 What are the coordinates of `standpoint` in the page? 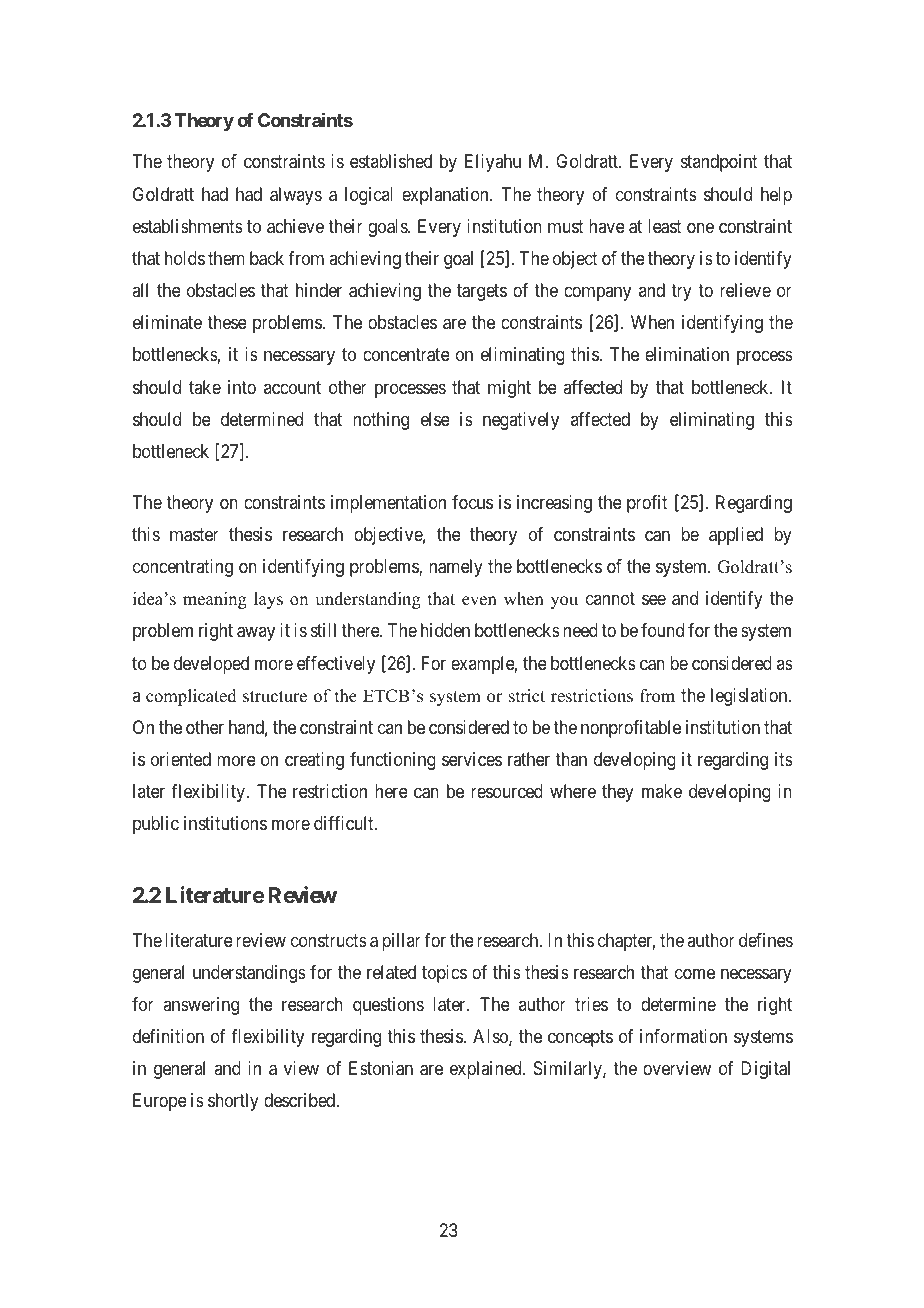 It's located at (719, 163).
